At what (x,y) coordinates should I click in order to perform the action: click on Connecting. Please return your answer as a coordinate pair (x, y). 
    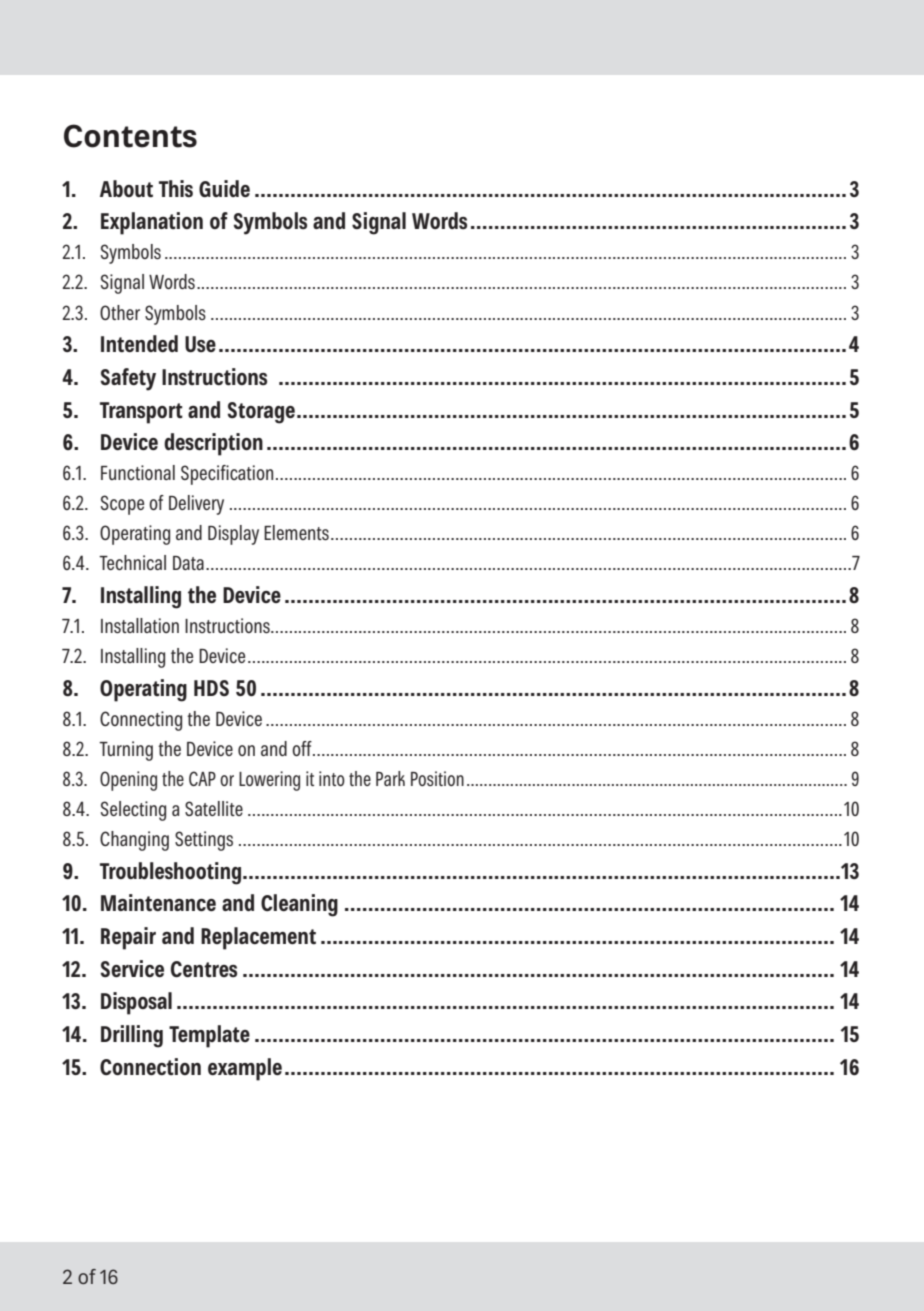
    Looking at the image, I should click on (141, 721).
